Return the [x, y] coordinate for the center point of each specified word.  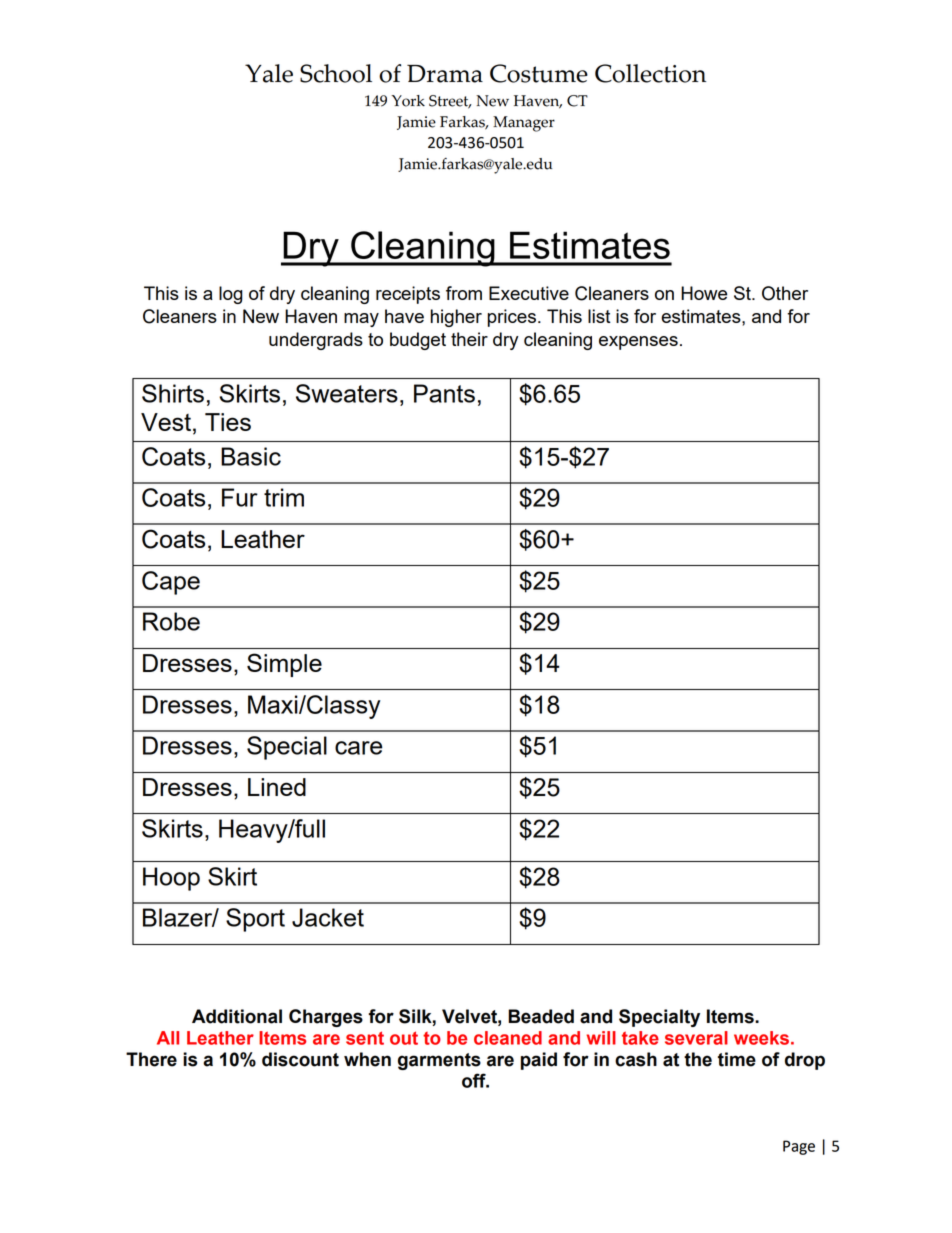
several [696, 1038]
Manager [524, 124]
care [358, 748]
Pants [444, 393]
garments [439, 1061]
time [737, 1059]
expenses [638, 343]
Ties [228, 422]
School [336, 73]
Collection [650, 73]
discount [300, 1059]
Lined [277, 787]
